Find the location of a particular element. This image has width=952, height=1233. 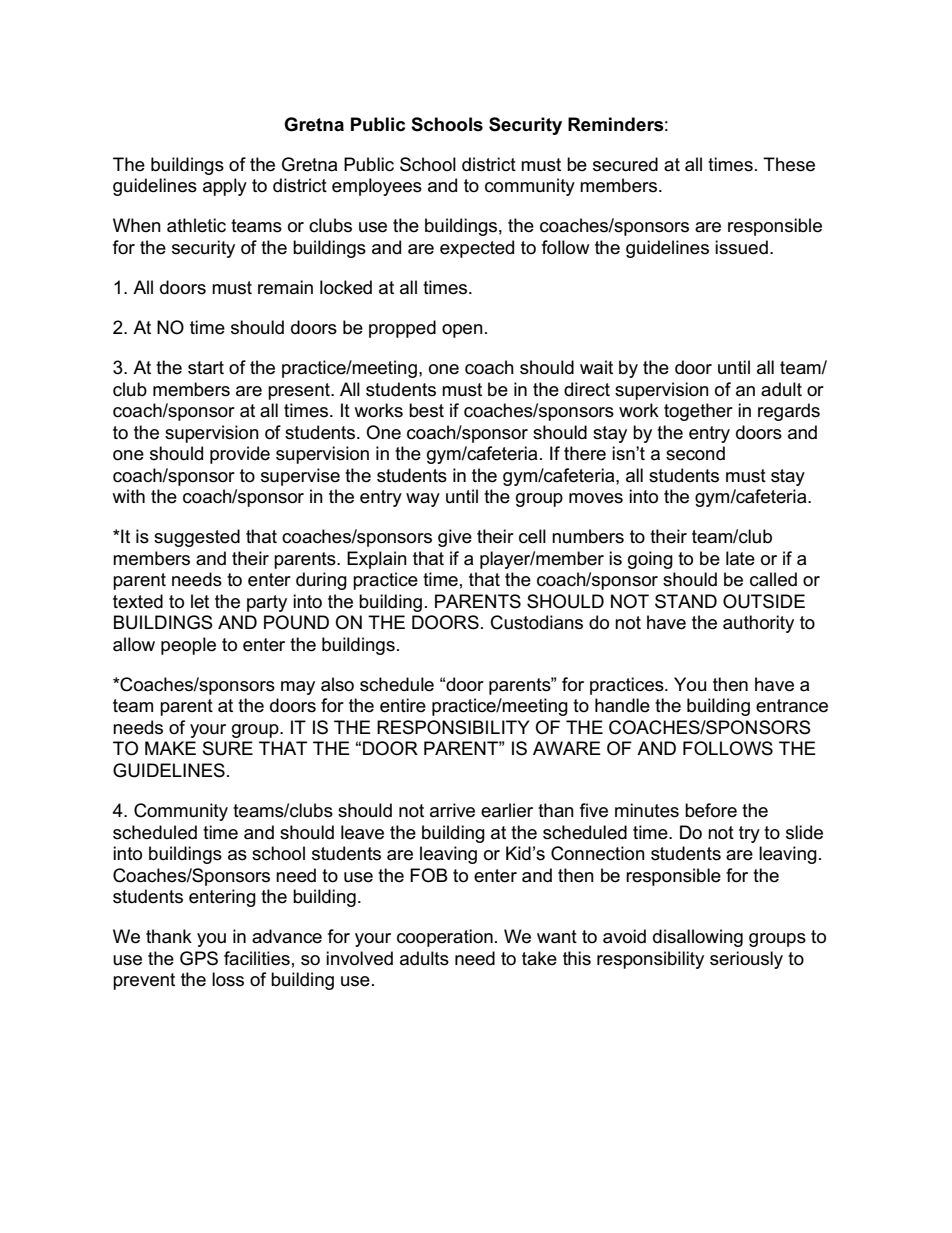

give is located at coordinates (455, 538).
